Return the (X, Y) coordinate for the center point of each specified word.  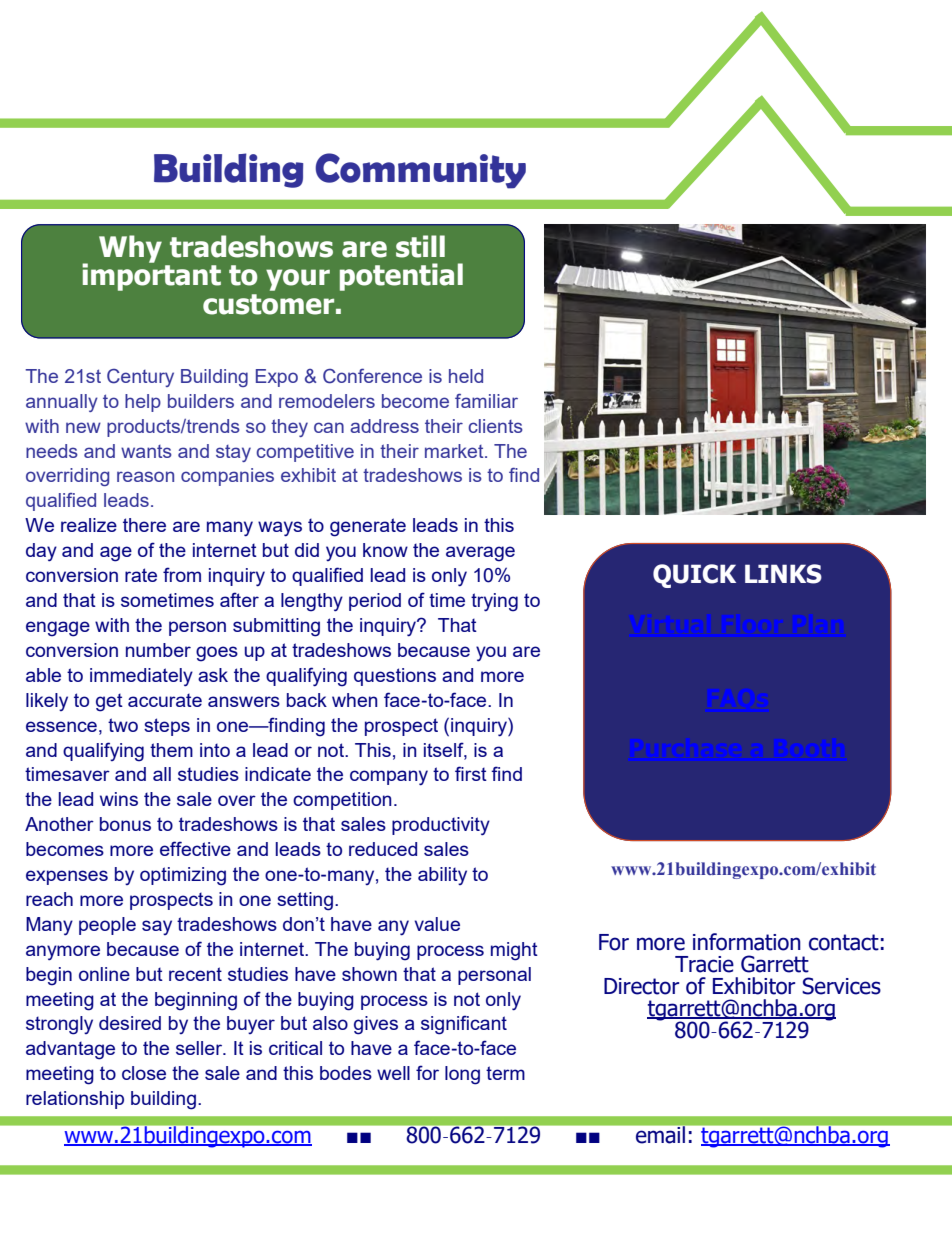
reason (145, 476)
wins (119, 799)
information (747, 942)
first (471, 773)
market (455, 451)
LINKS (783, 574)
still (420, 246)
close (144, 1073)
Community (420, 171)
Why (130, 249)
